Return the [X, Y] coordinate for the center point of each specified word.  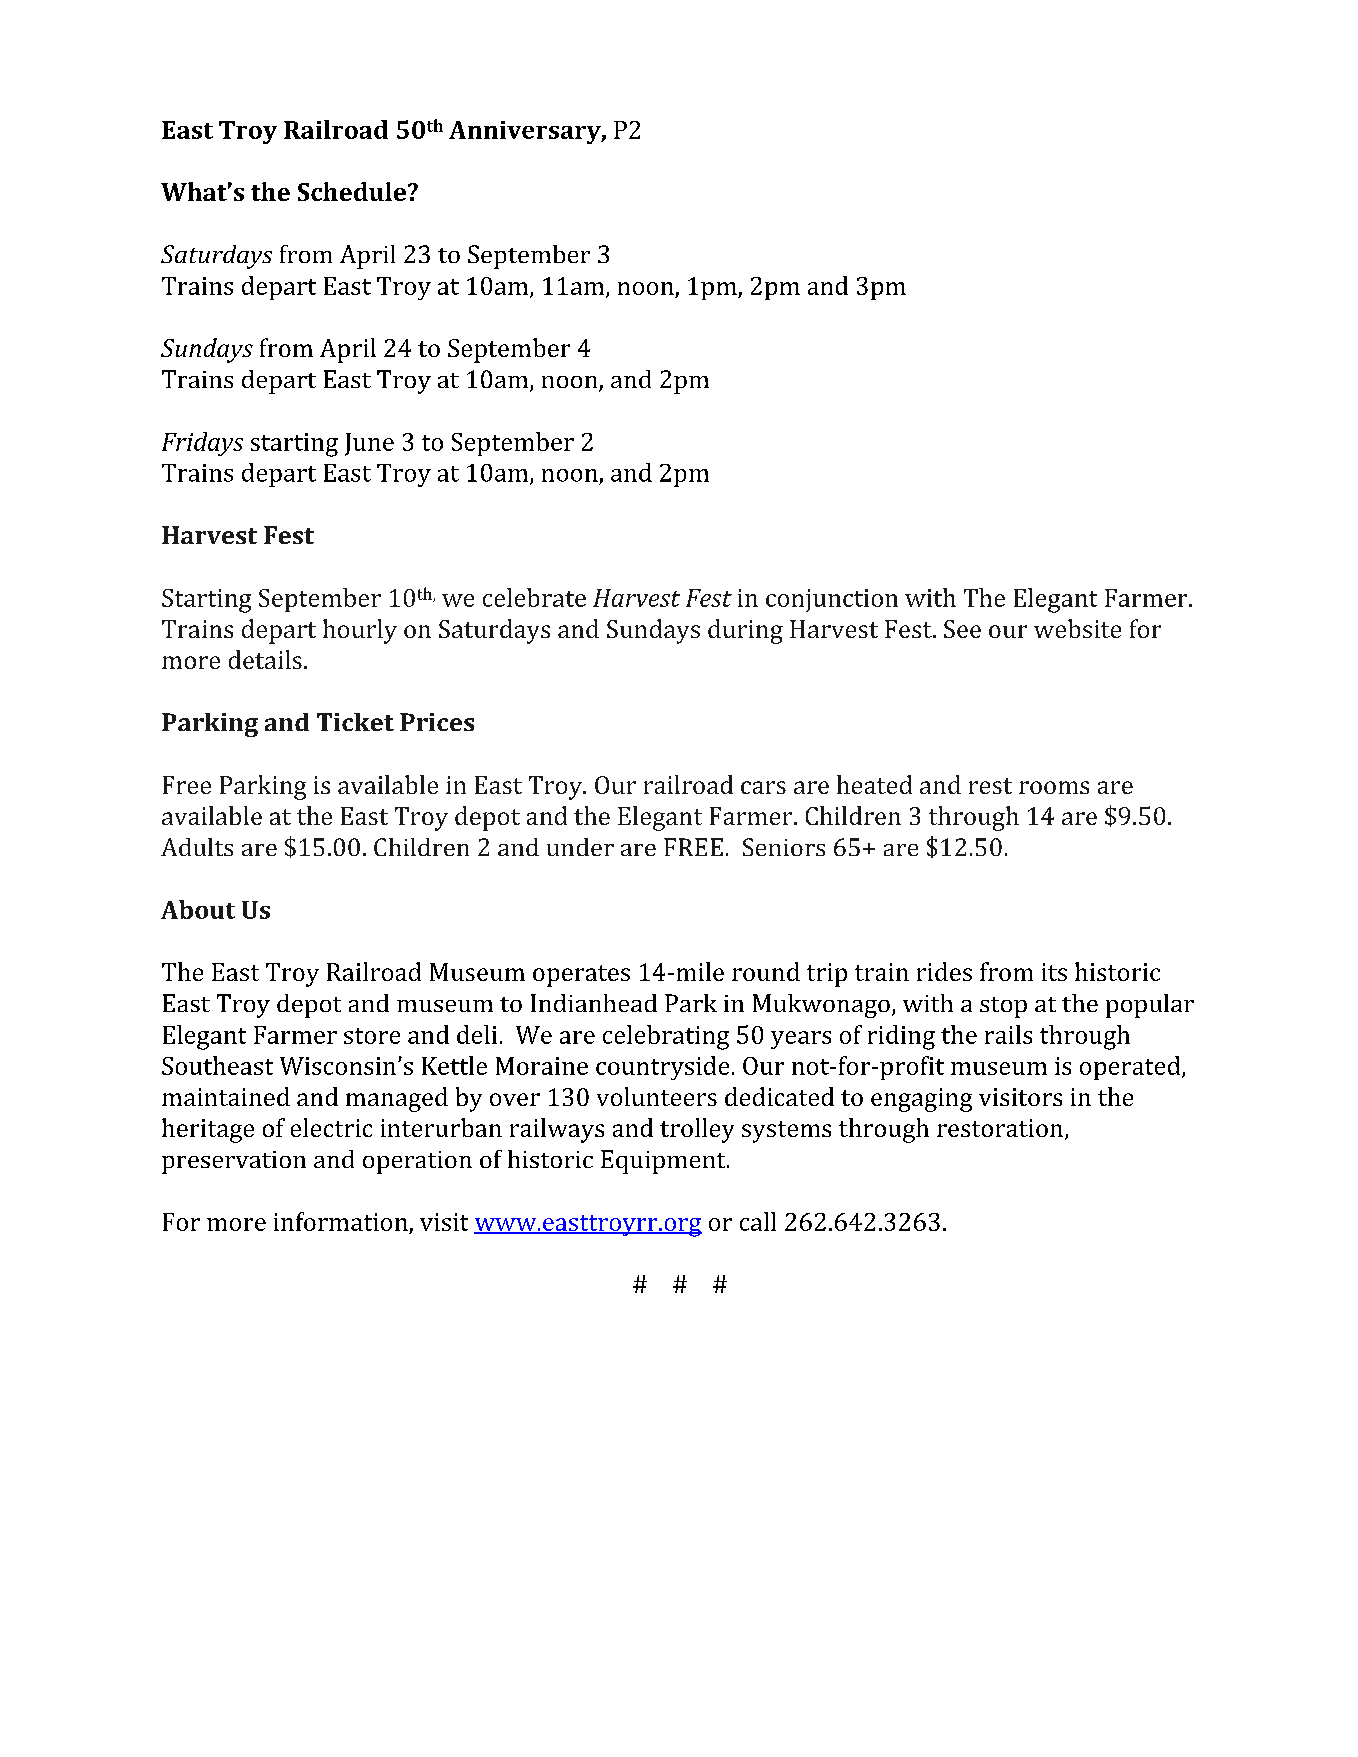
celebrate [534, 597]
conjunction [832, 600]
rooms [1054, 787]
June [369, 444]
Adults [197, 847]
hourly [360, 631]
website [1077, 628]
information [341, 1221]
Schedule [352, 191]
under [580, 847]
